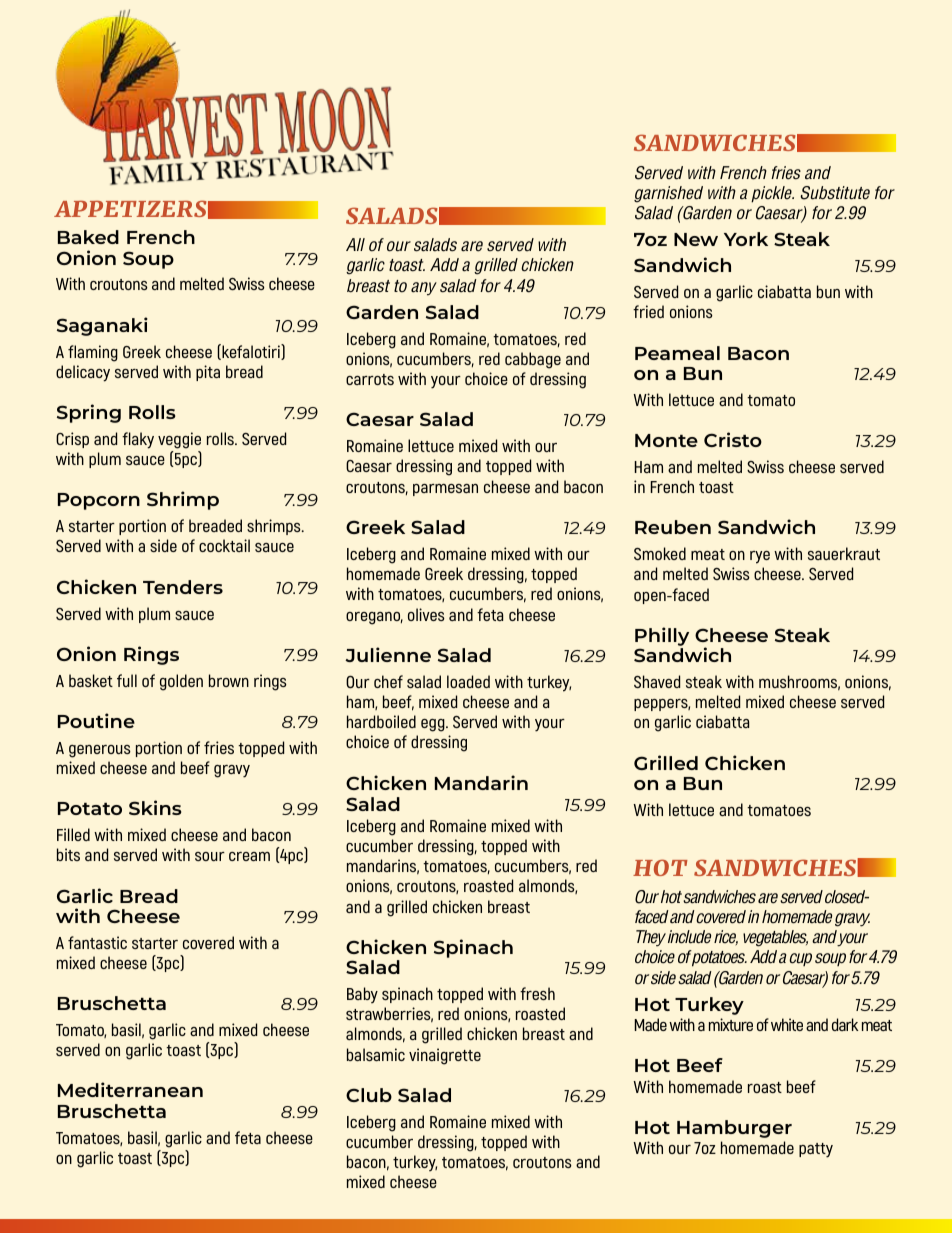  I want to click on sour, so click(210, 856).
